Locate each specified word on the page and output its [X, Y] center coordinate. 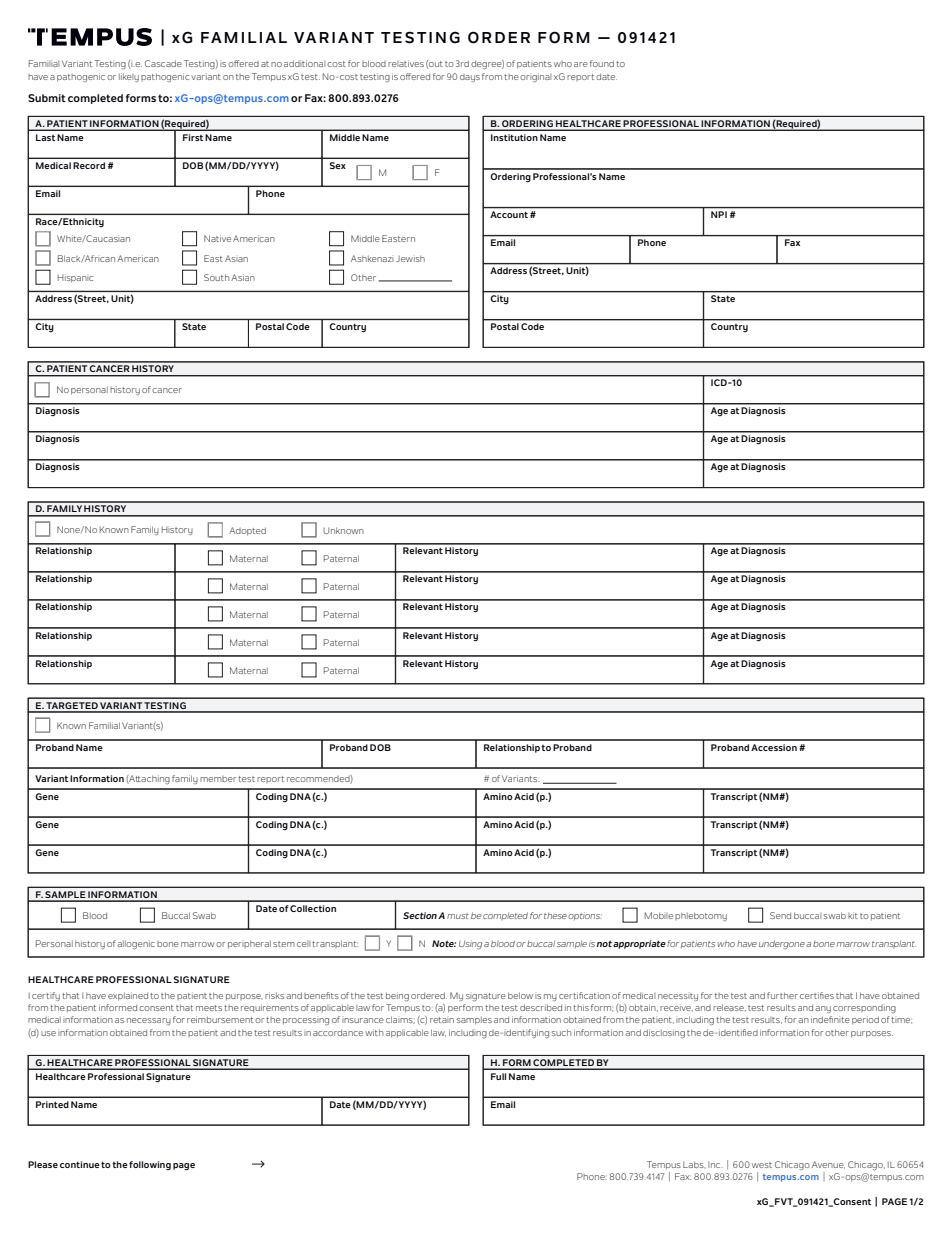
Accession [774, 747]
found [602, 63]
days [470, 78]
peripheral [249, 944]
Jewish [410, 258]
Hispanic [75, 278]
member [218, 779]
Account [509, 214]
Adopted [247, 531]
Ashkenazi [372, 258]
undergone [782, 944]
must [458, 916]
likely [129, 77]
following [150, 1165]
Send [780, 915]
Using [470, 944]
